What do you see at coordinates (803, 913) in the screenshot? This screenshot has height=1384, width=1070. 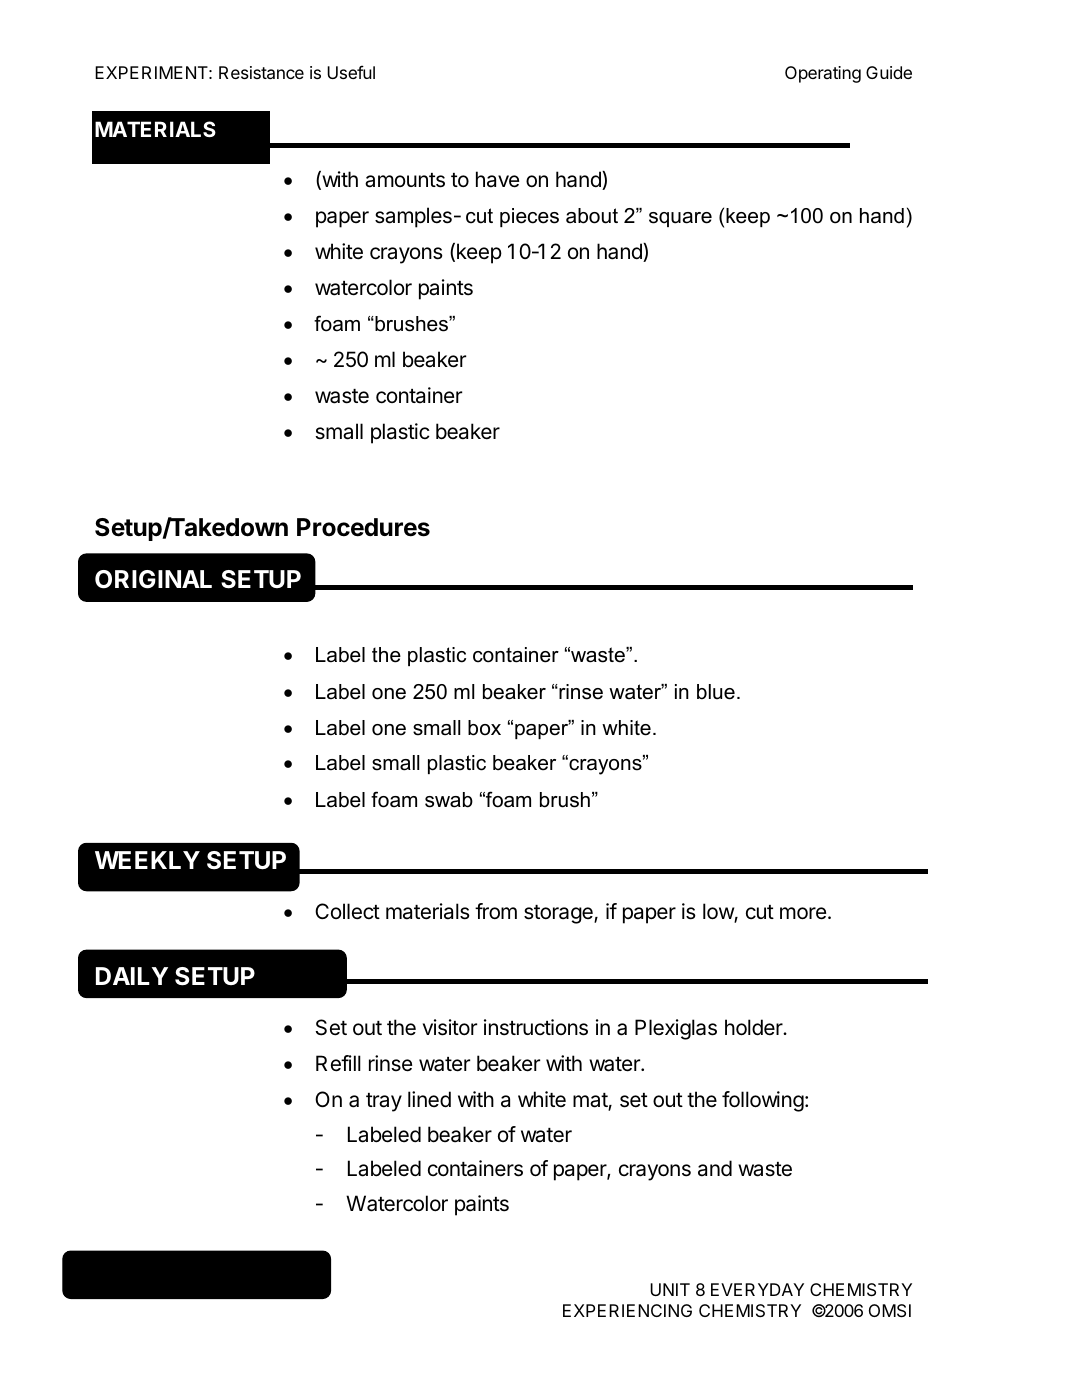 I see `more` at bounding box center [803, 913].
